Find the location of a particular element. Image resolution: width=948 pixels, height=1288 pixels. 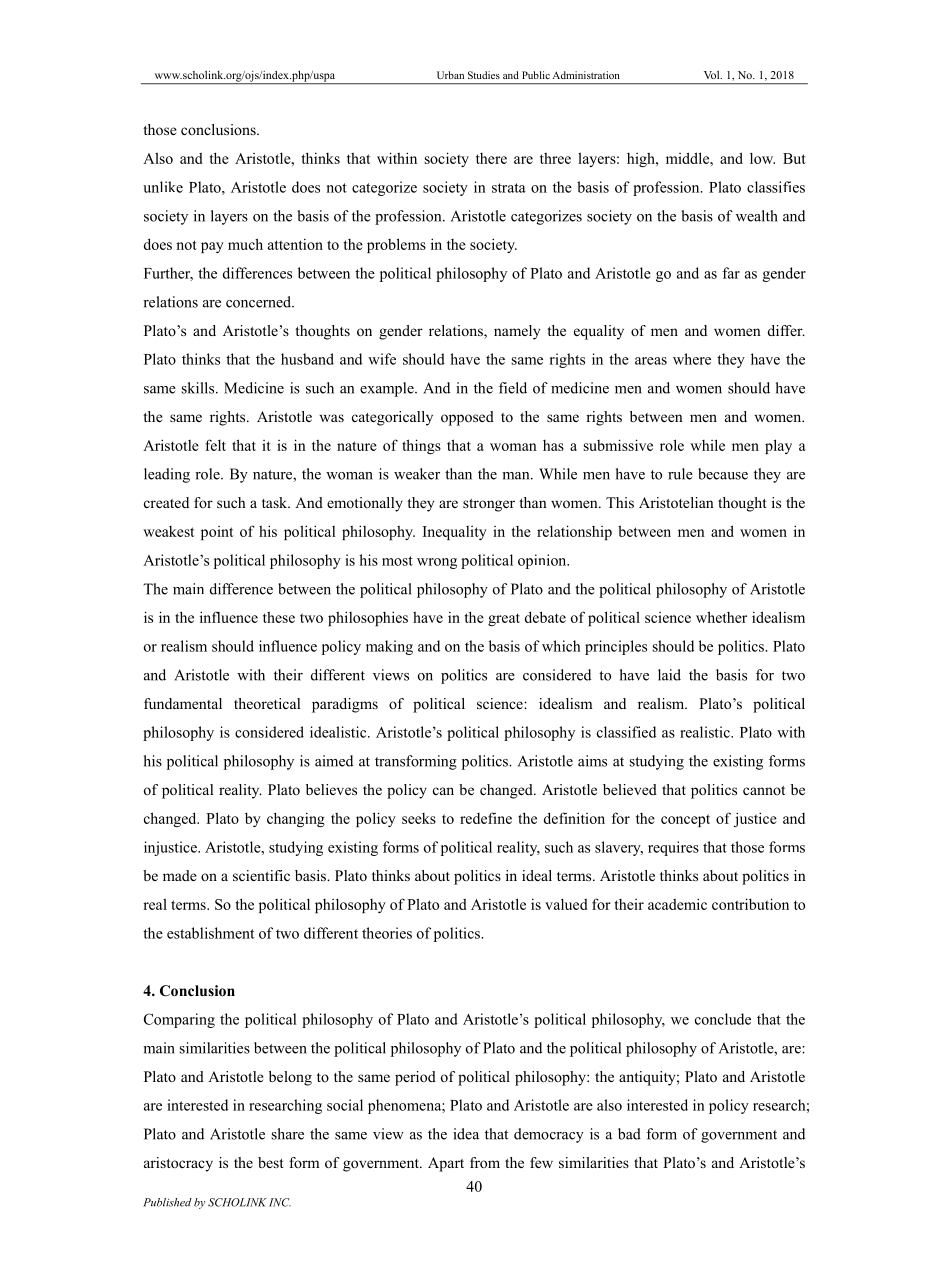

whether is located at coordinates (721, 617).
